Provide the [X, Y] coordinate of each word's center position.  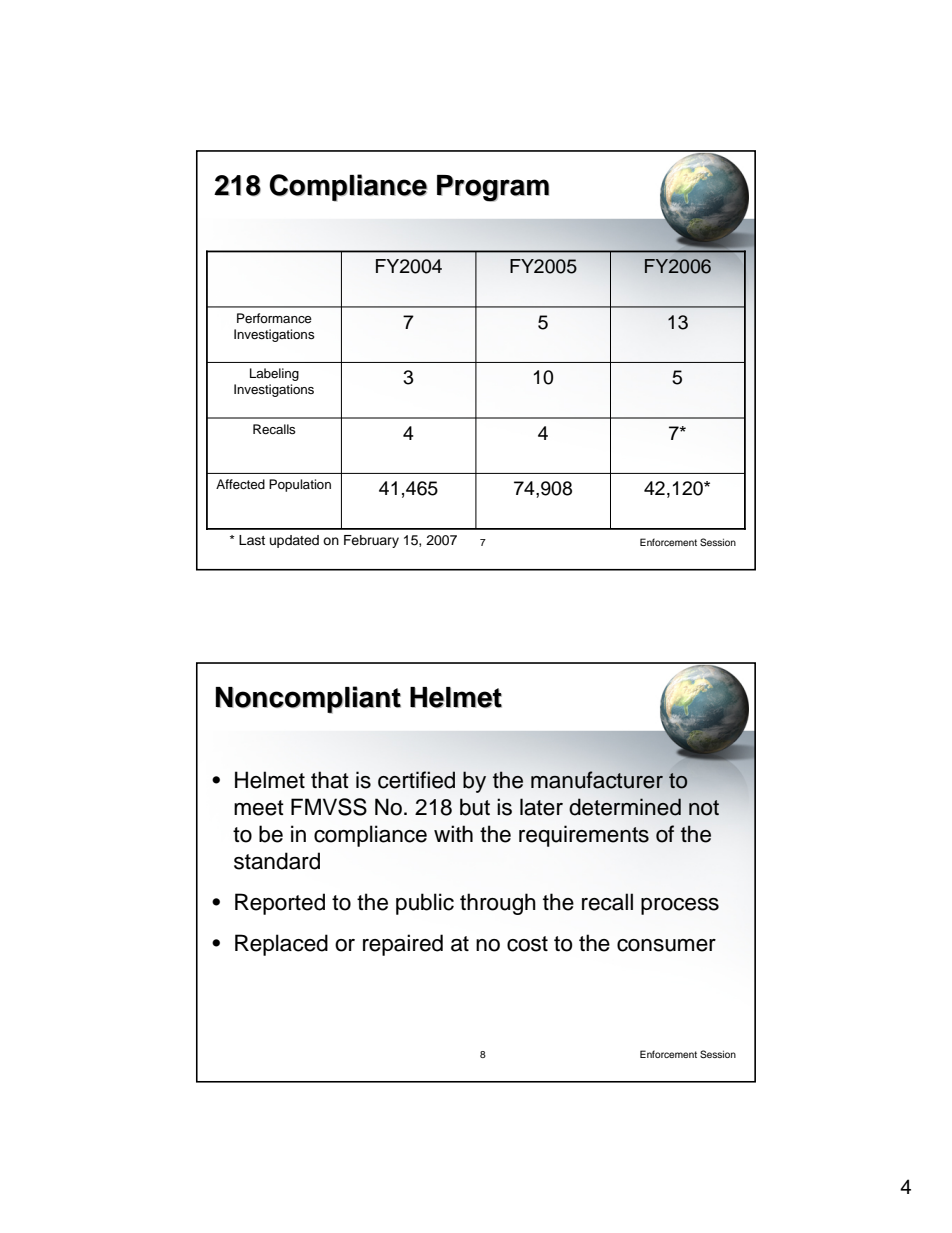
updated [294, 541]
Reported [280, 904]
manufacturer [597, 780]
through [498, 904]
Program [493, 188]
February [371, 541]
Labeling [274, 374]
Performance [274, 318]
